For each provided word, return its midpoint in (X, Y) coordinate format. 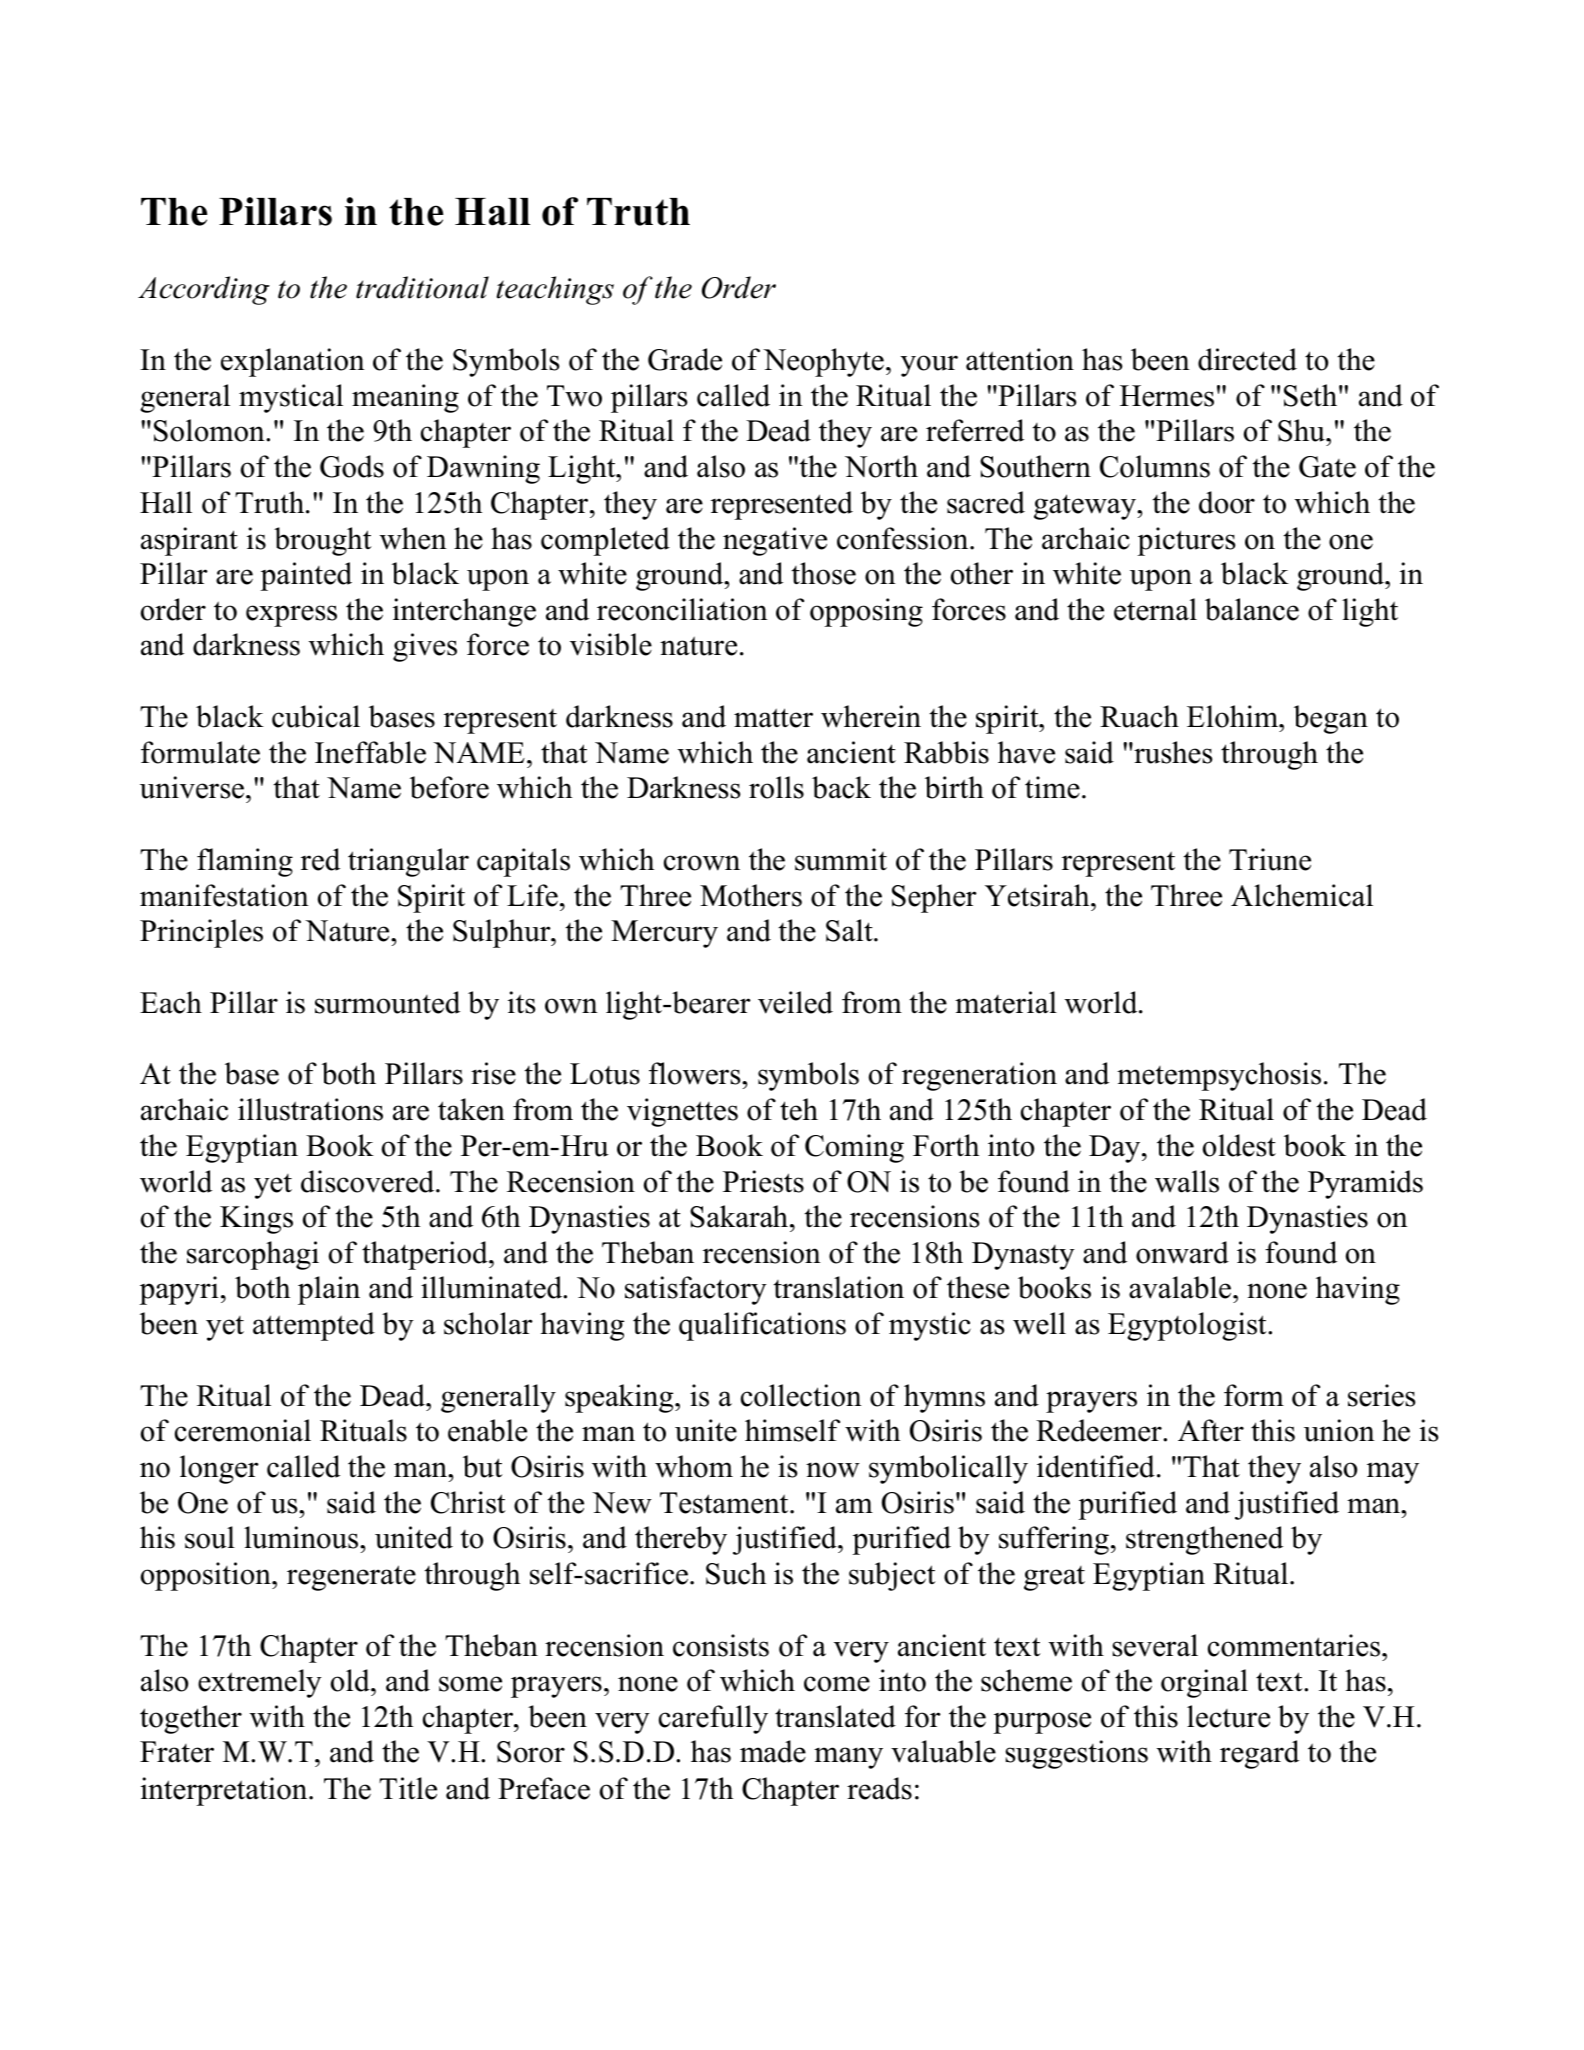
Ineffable (370, 752)
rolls (776, 787)
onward (1182, 1252)
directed (1247, 359)
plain (329, 1290)
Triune (1270, 859)
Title (408, 1788)
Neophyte (823, 362)
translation (838, 1287)
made (773, 1751)
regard (1259, 1754)
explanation (293, 362)
